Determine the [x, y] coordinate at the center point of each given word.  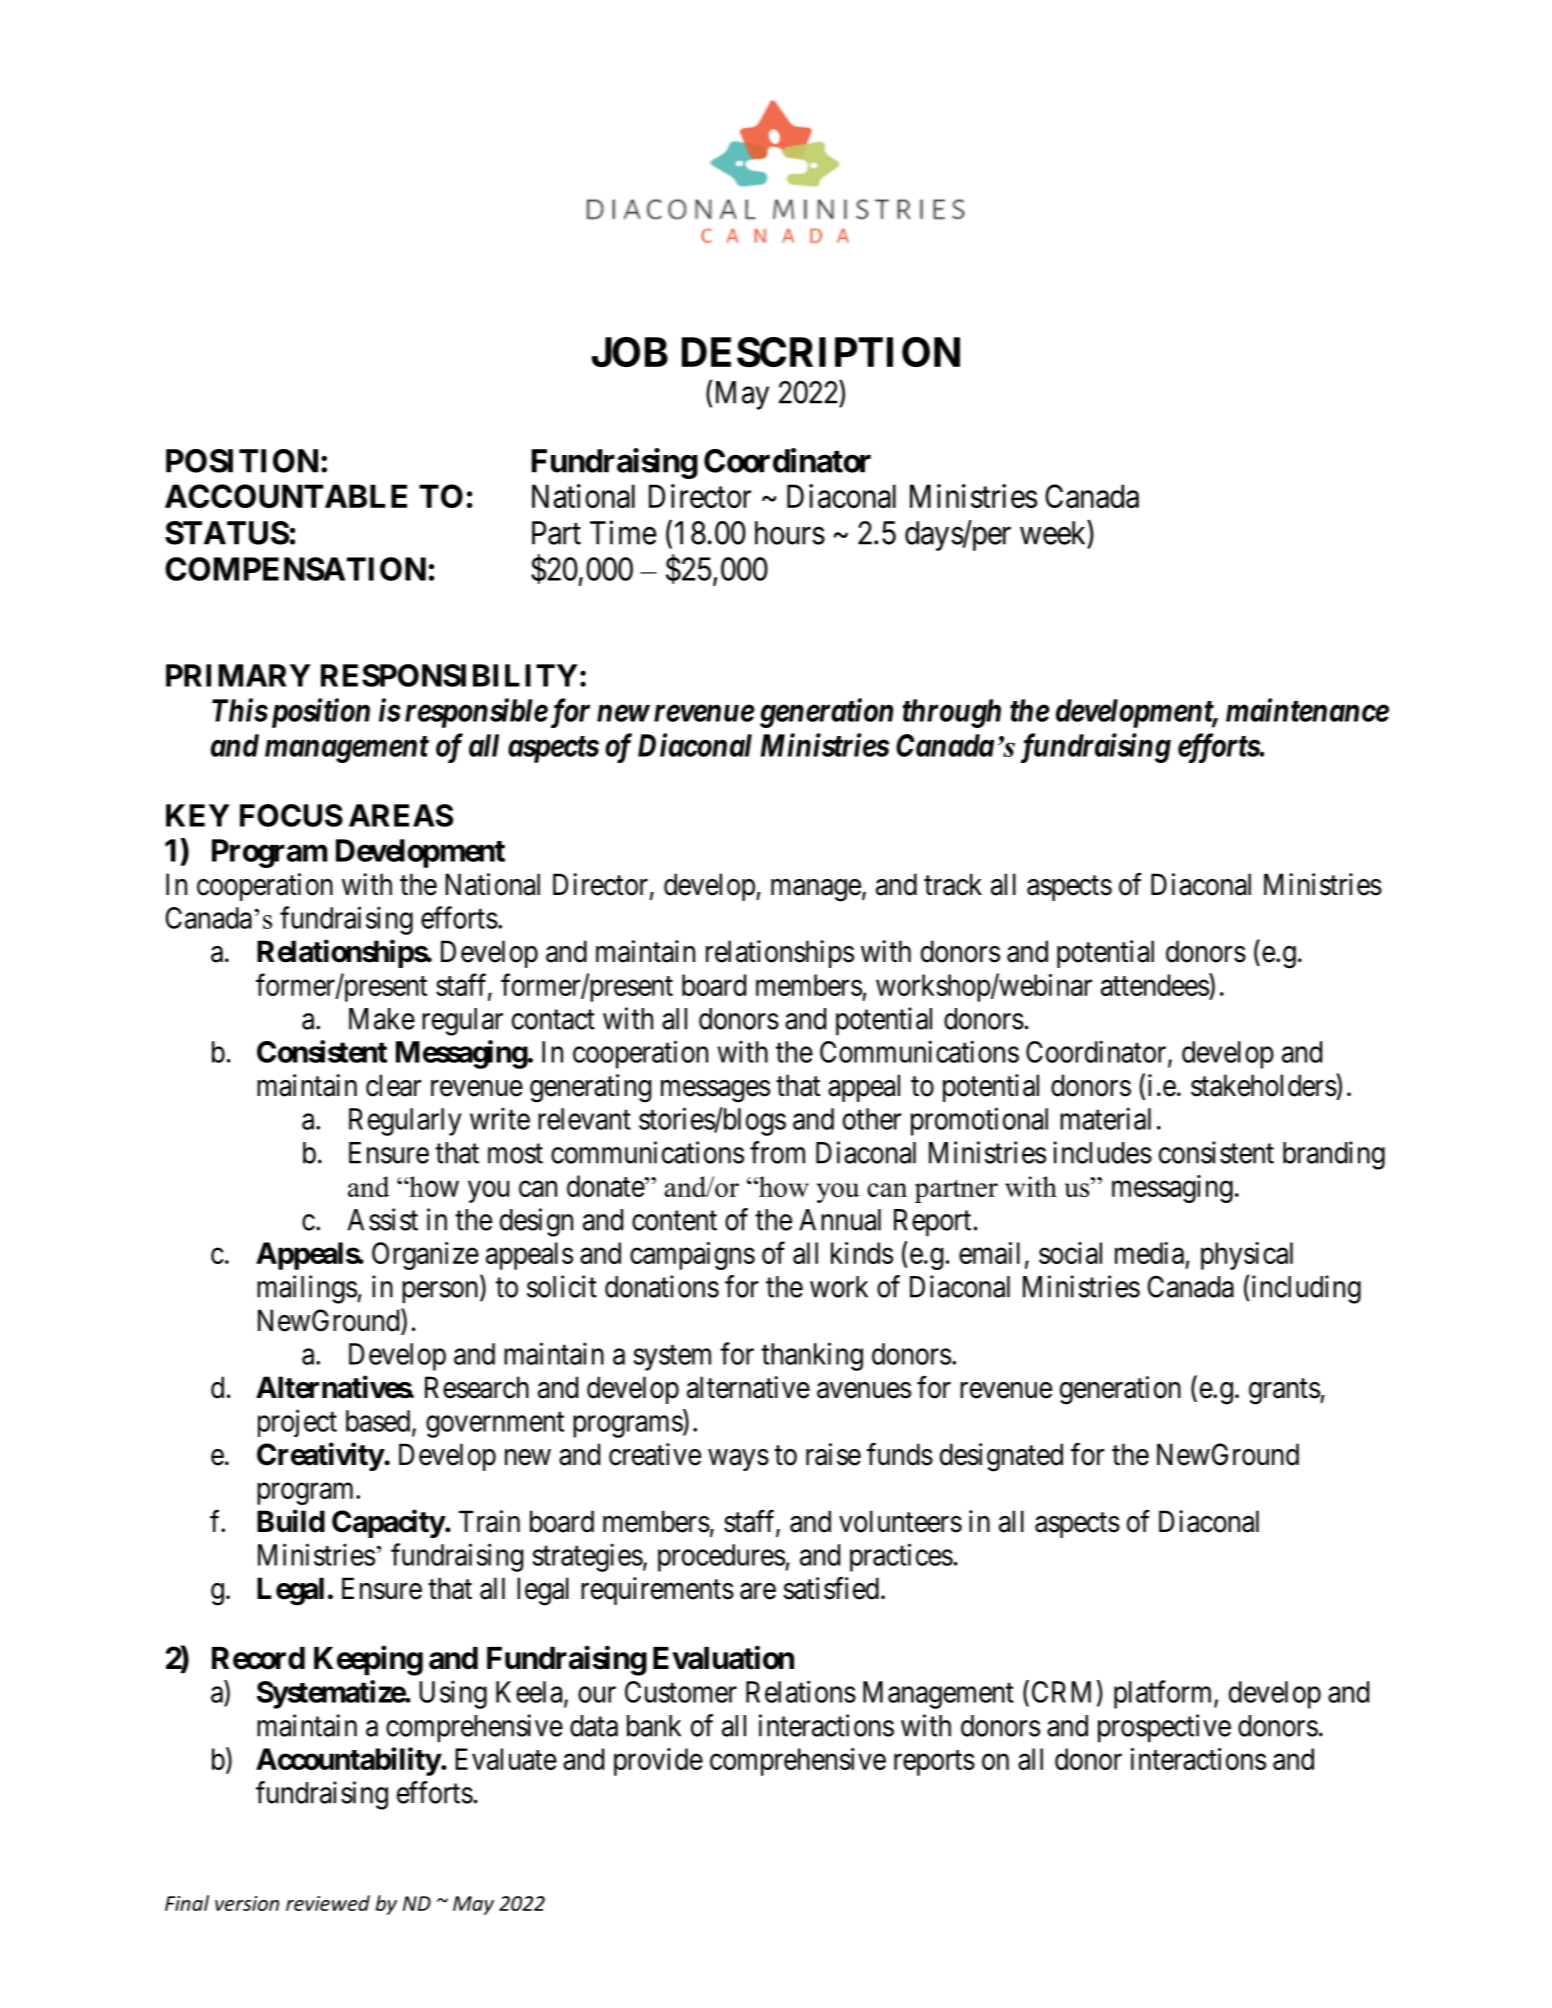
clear [393, 1085]
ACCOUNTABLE [286, 496]
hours [790, 533]
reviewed [328, 1903]
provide [658, 1762]
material [1105, 1118]
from [777, 1152]
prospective [1164, 1728]
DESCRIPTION [821, 352]
